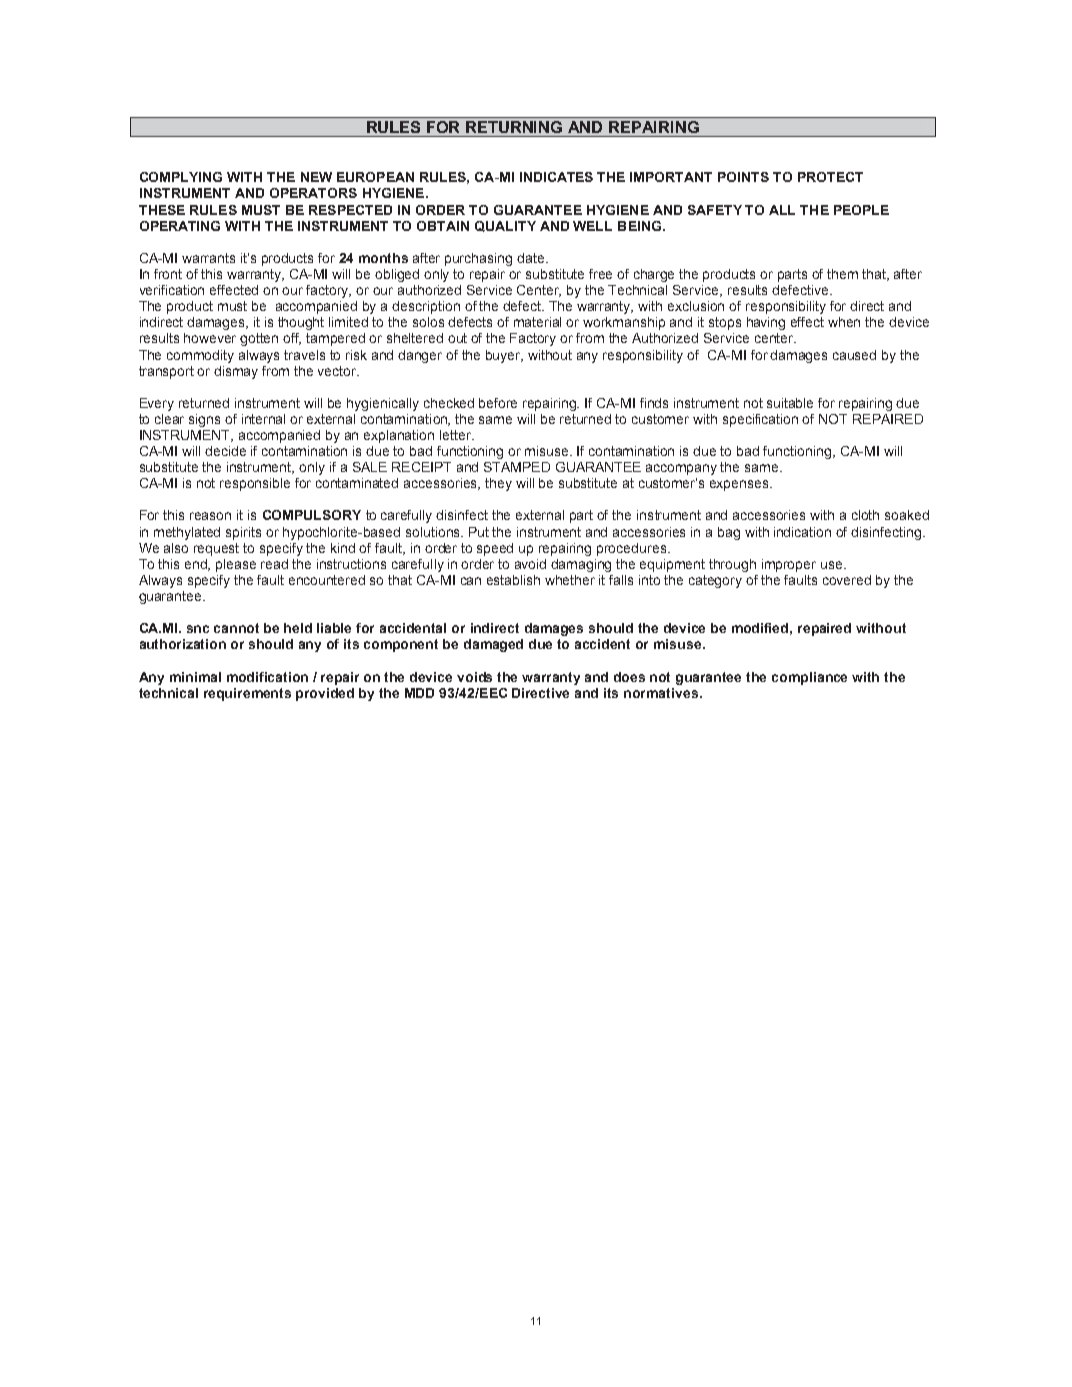 Image resolution: width=1072 pixels, height=1387 pixels. Describe the element at coordinates (760, 420) in the page. I see `specification` at that location.
